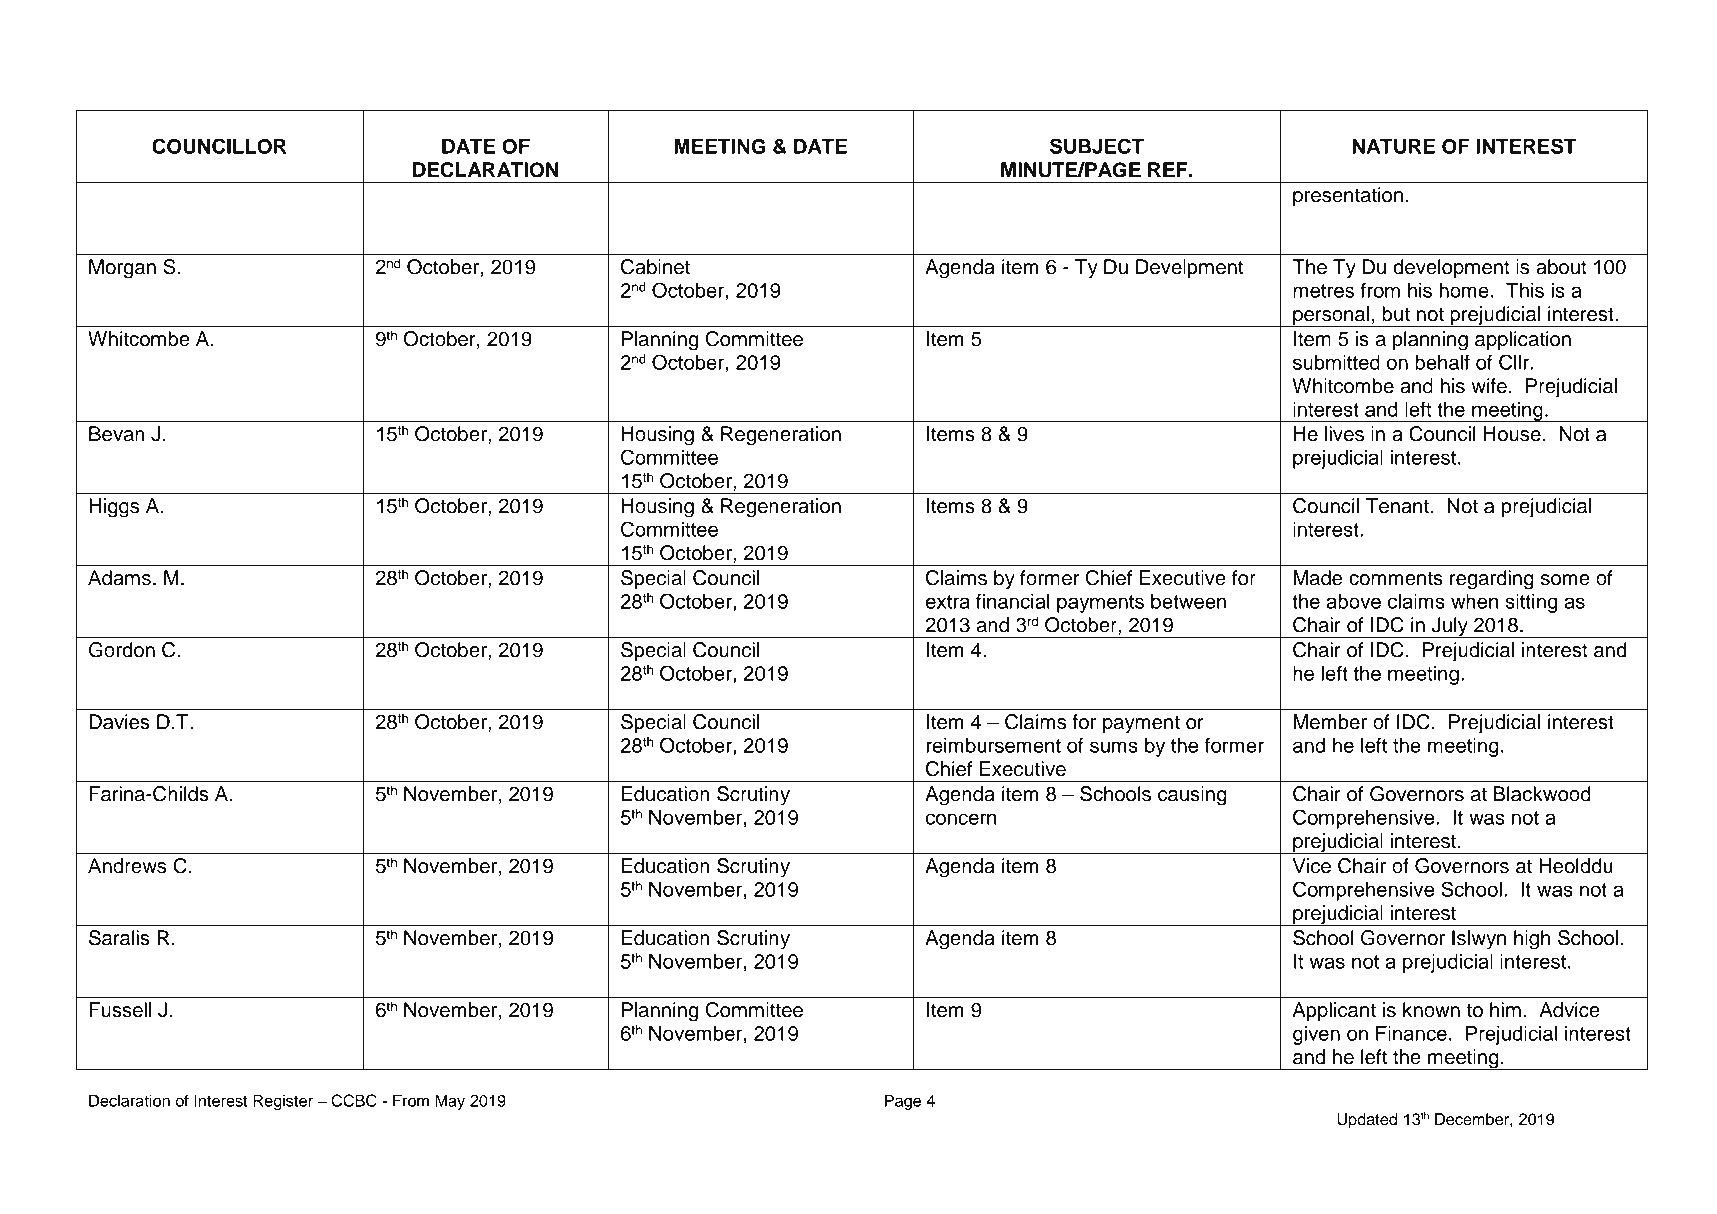 Image resolution: width=1717 pixels, height=1214 pixels. What do you see at coordinates (948, 602) in the document?
I see `extra` at bounding box center [948, 602].
